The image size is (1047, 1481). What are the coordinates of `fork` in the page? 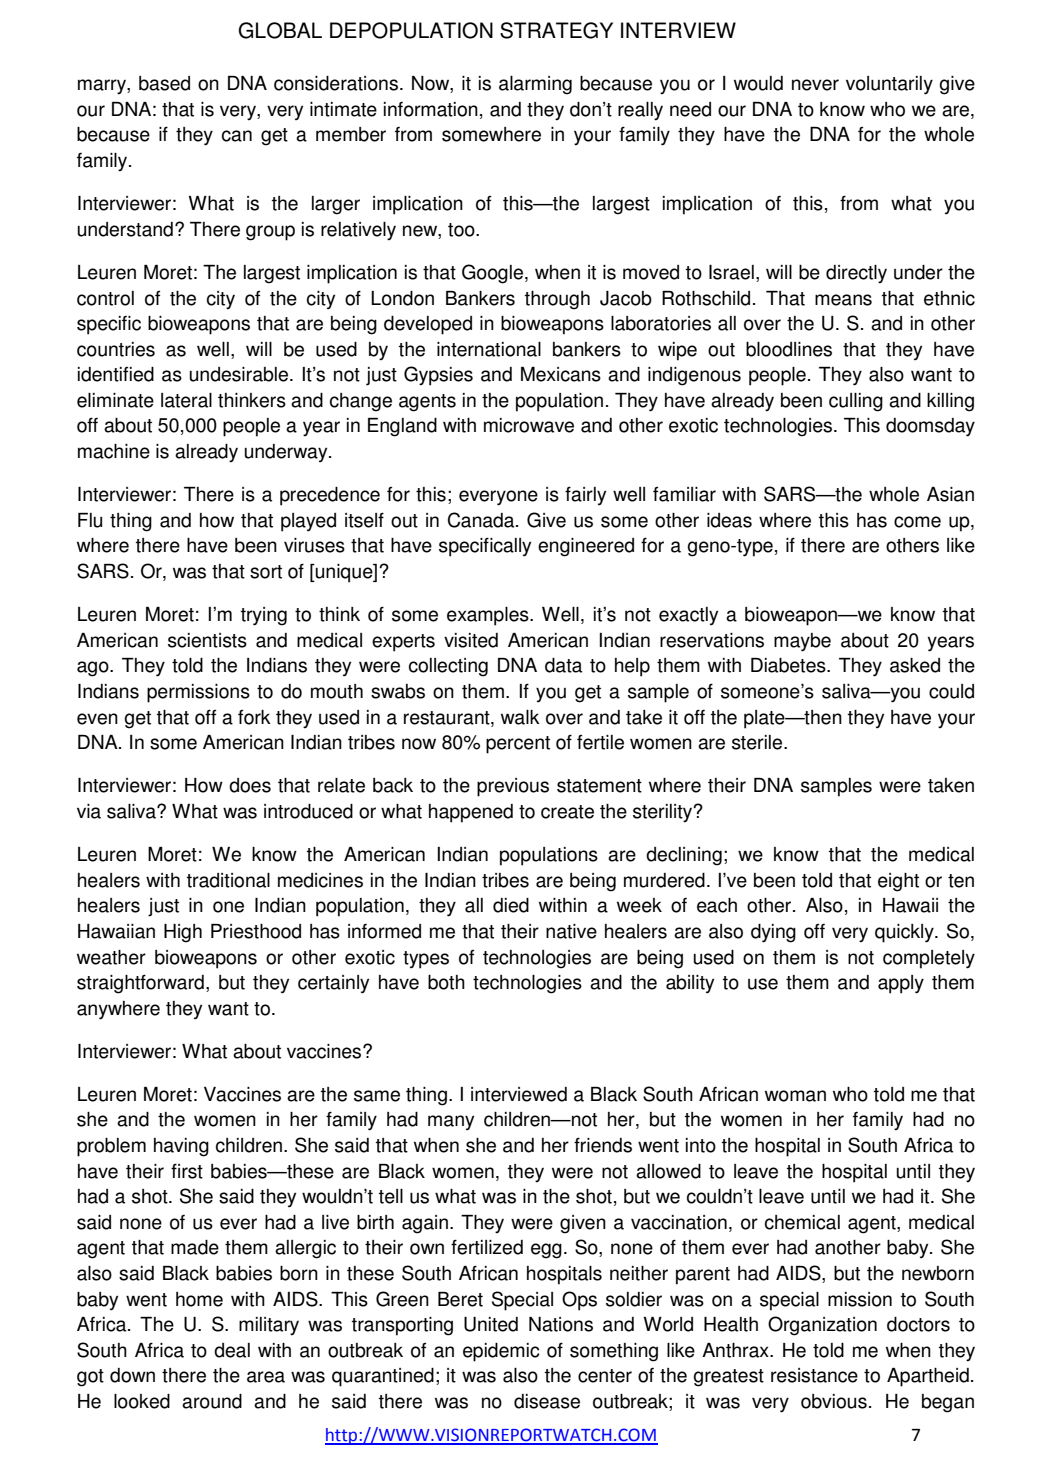 It's located at (254, 717).
